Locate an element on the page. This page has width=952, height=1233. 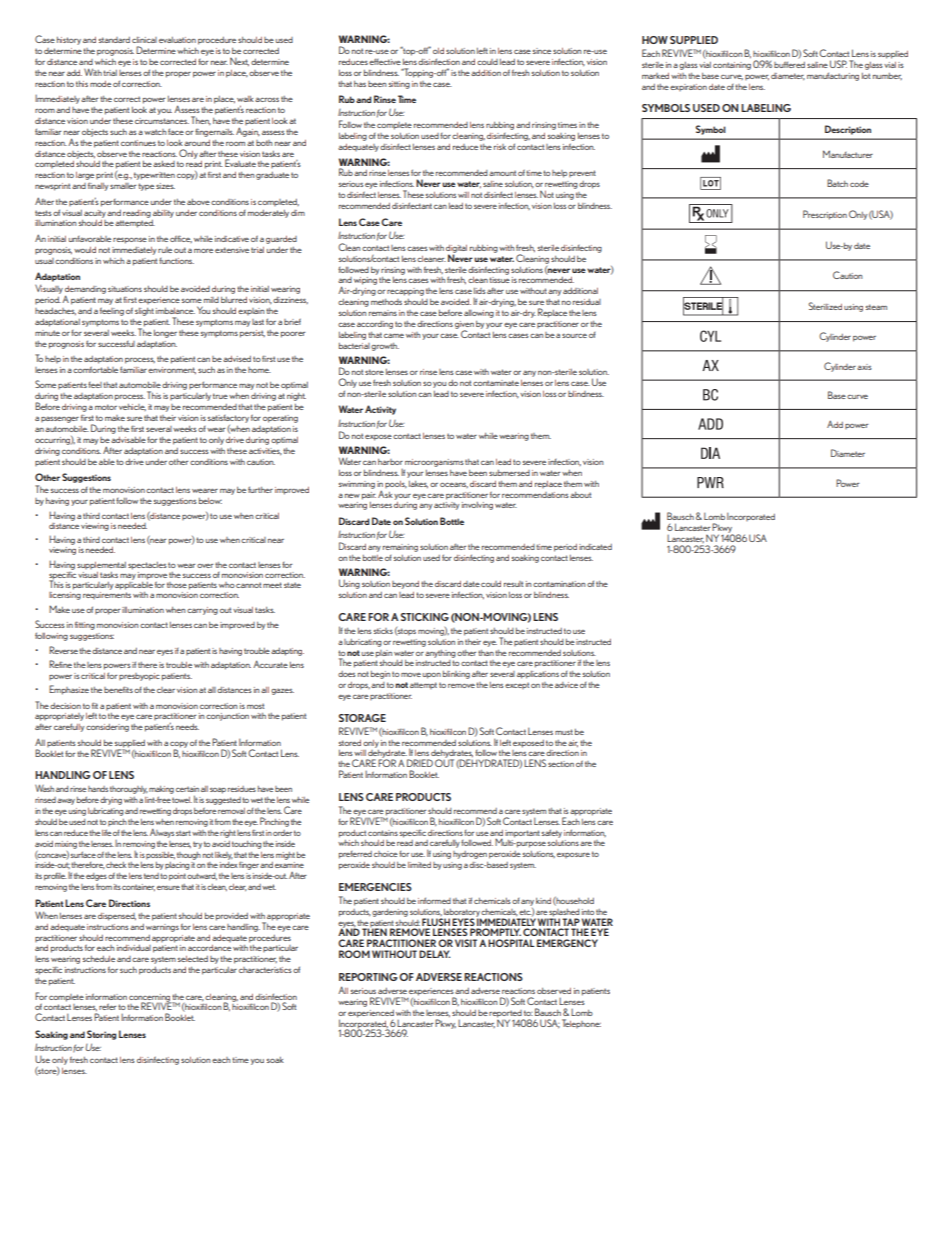
Storing is located at coordinates (101, 1035).
